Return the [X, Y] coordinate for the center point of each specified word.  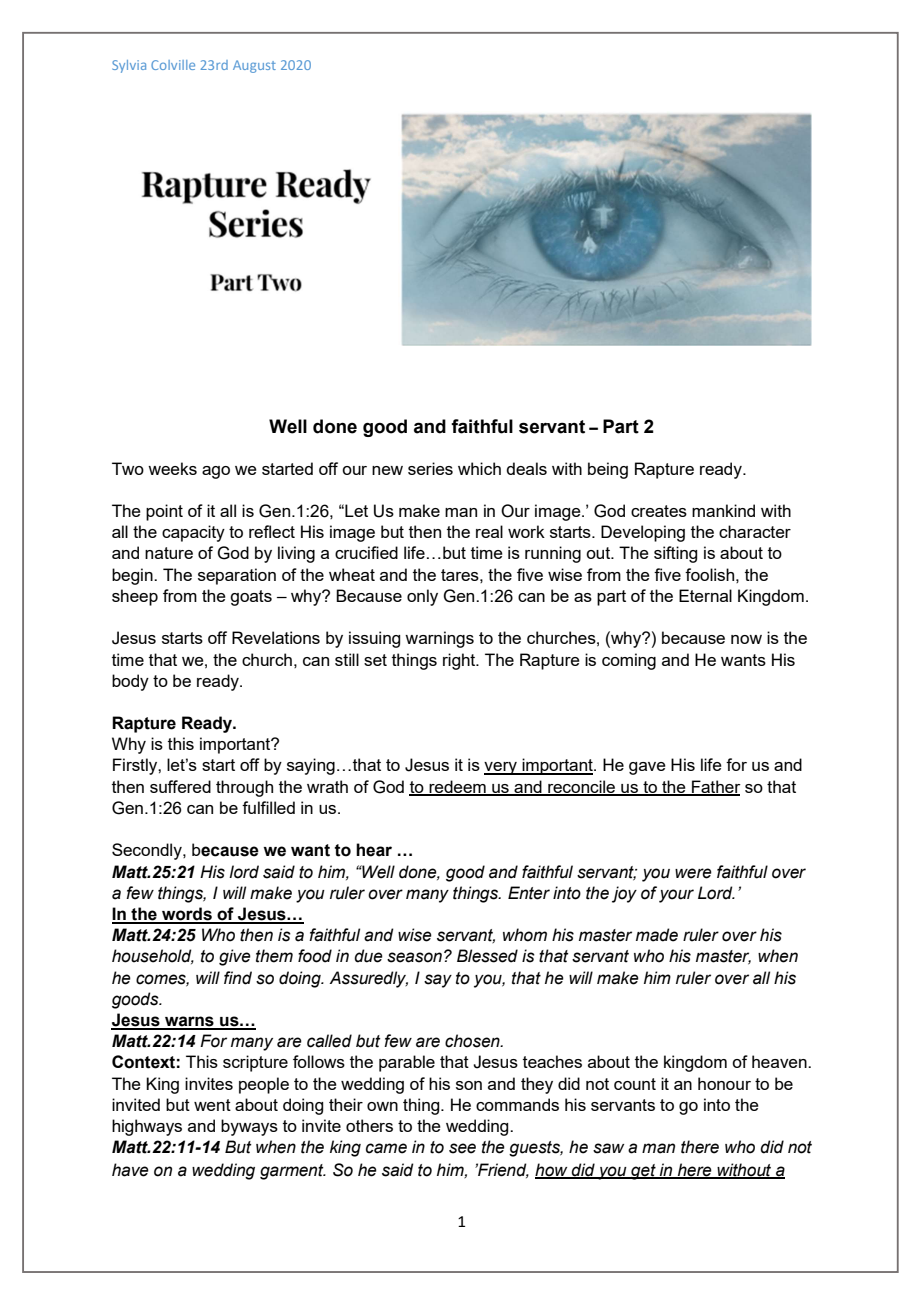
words [187, 915]
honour [724, 1083]
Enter [529, 893]
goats [251, 598]
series [430, 468]
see [462, 1148]
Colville [173, 65]
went [212, 1105]
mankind [723, 510]
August [254, 66]
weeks [172, 468]
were [693, 873]
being [608, 470]
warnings [439, 639]
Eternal [705, 595]
